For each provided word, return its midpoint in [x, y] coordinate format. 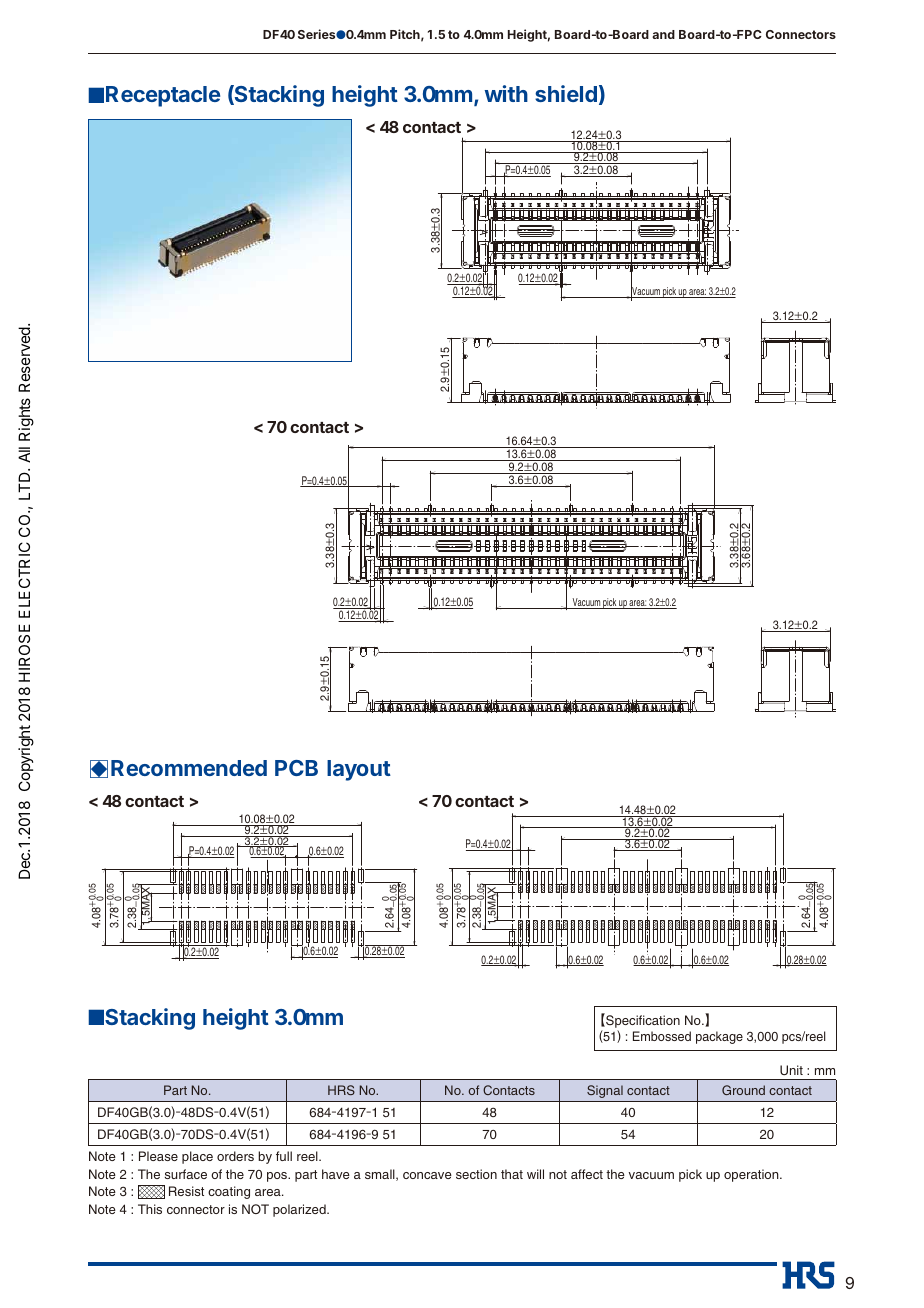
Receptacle [163, 96]
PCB [296, 768]
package [719, 1037]
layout [359, 770]
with [506, 93]
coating [229, 1192]
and [663, 34]
